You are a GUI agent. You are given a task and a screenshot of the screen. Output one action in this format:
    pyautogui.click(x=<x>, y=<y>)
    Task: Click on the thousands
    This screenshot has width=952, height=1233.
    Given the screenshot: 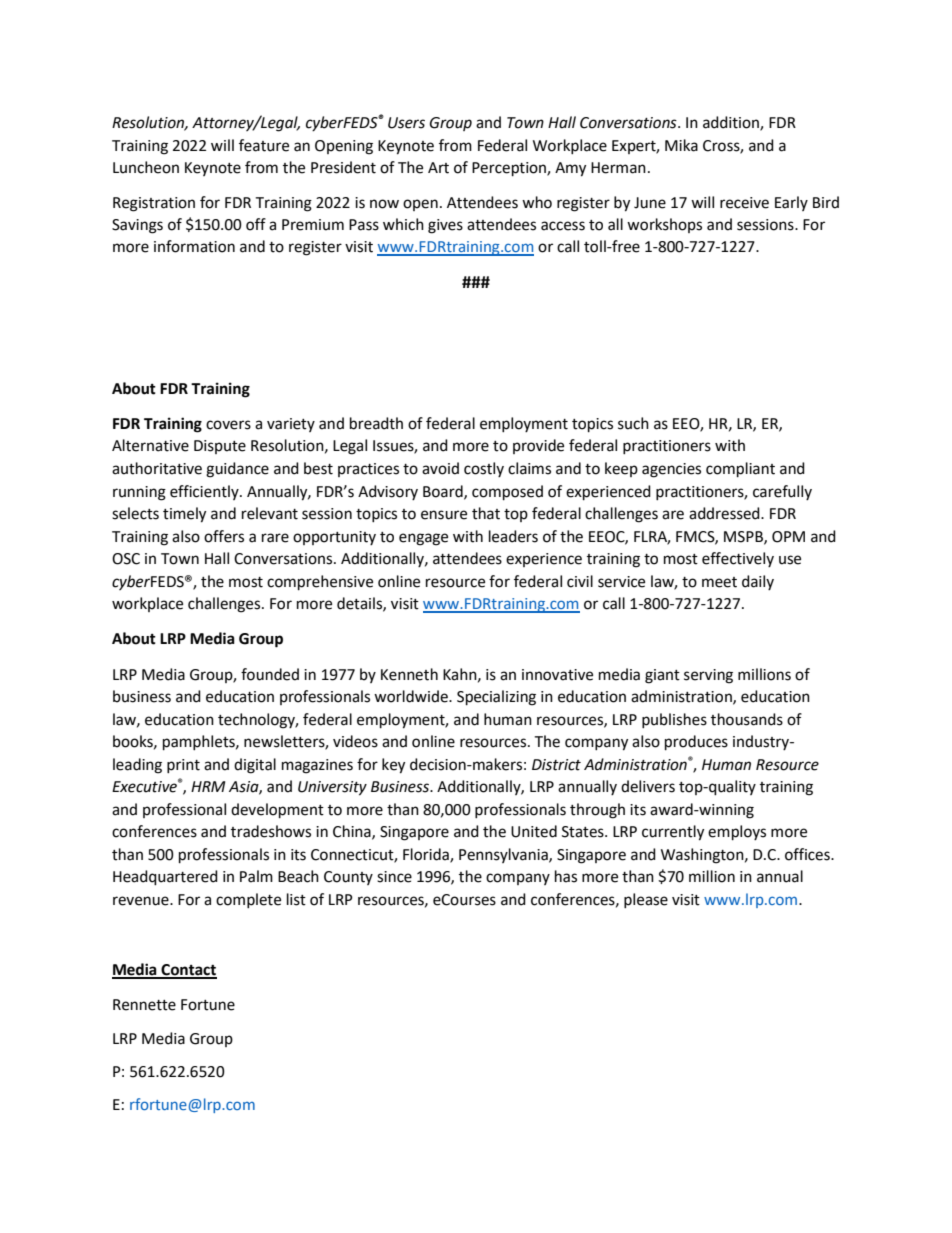 What is the action you would take?
    pyautogui.click(x=747, y=719)
